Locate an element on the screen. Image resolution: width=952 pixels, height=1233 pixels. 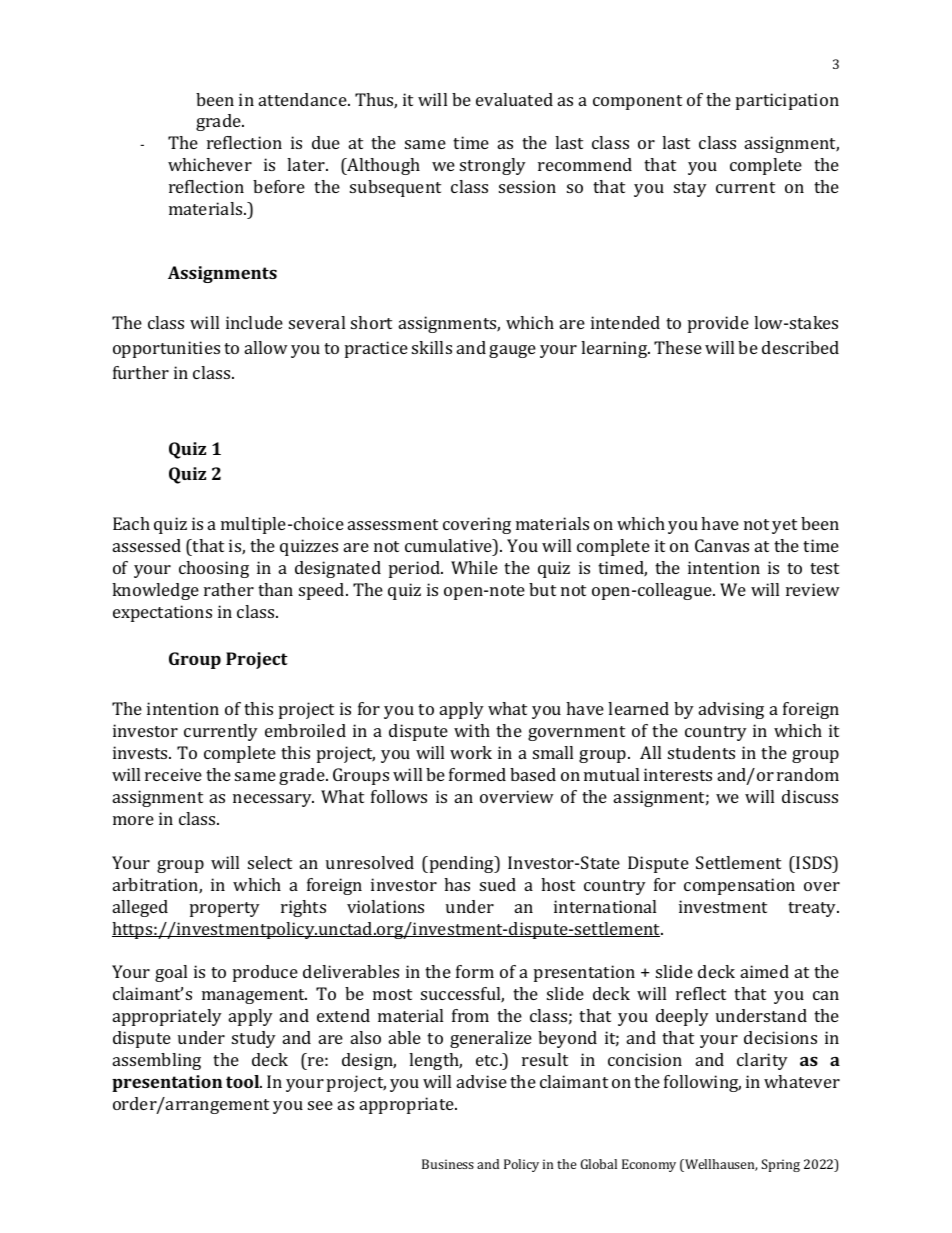
sued is located at coordinates (498, 884).
